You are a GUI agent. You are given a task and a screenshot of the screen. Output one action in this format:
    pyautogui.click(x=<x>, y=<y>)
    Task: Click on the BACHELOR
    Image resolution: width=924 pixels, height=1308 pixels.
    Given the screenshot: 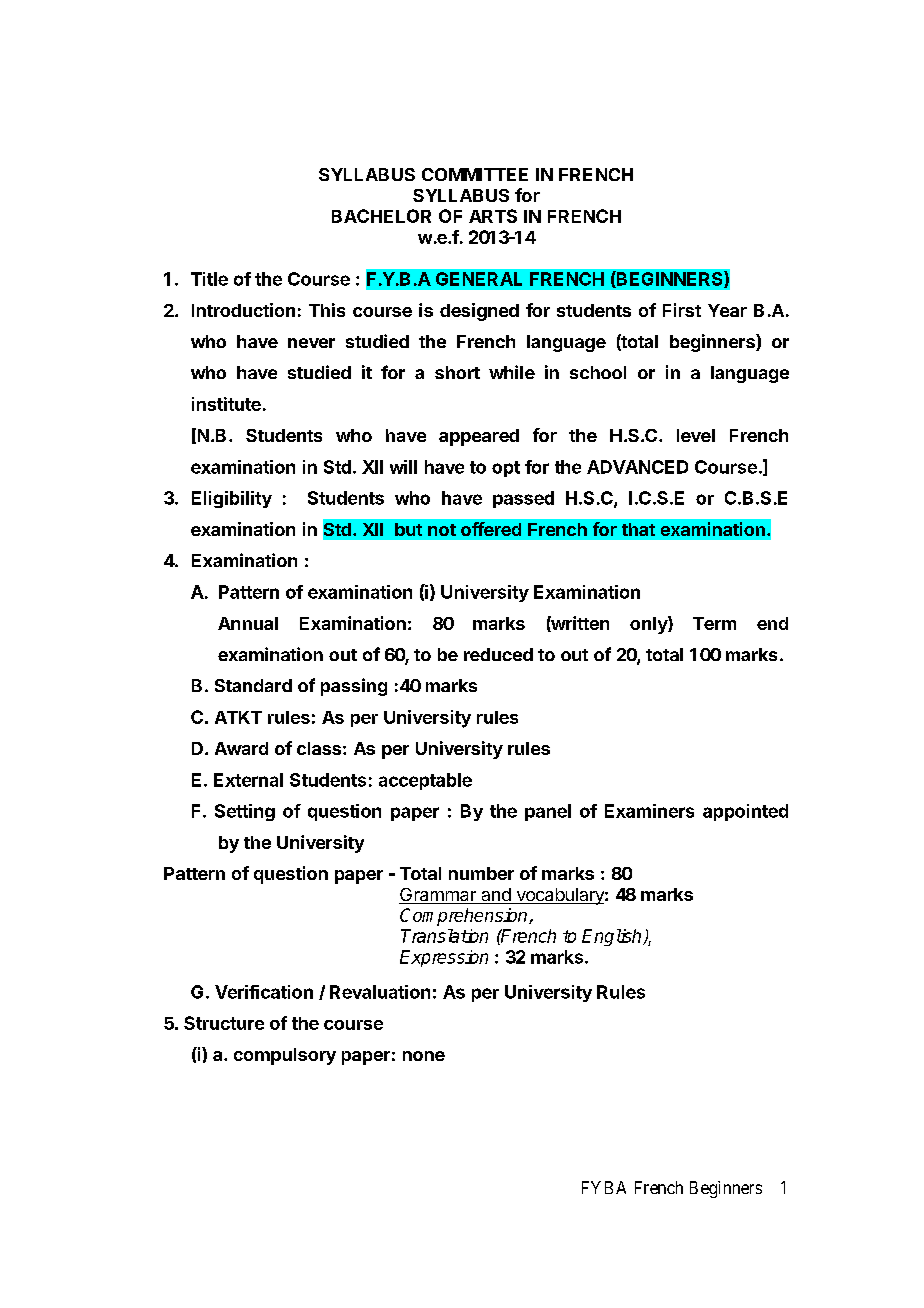 What is the action you would take?
    pyautogui.click(x=381, y=216)
